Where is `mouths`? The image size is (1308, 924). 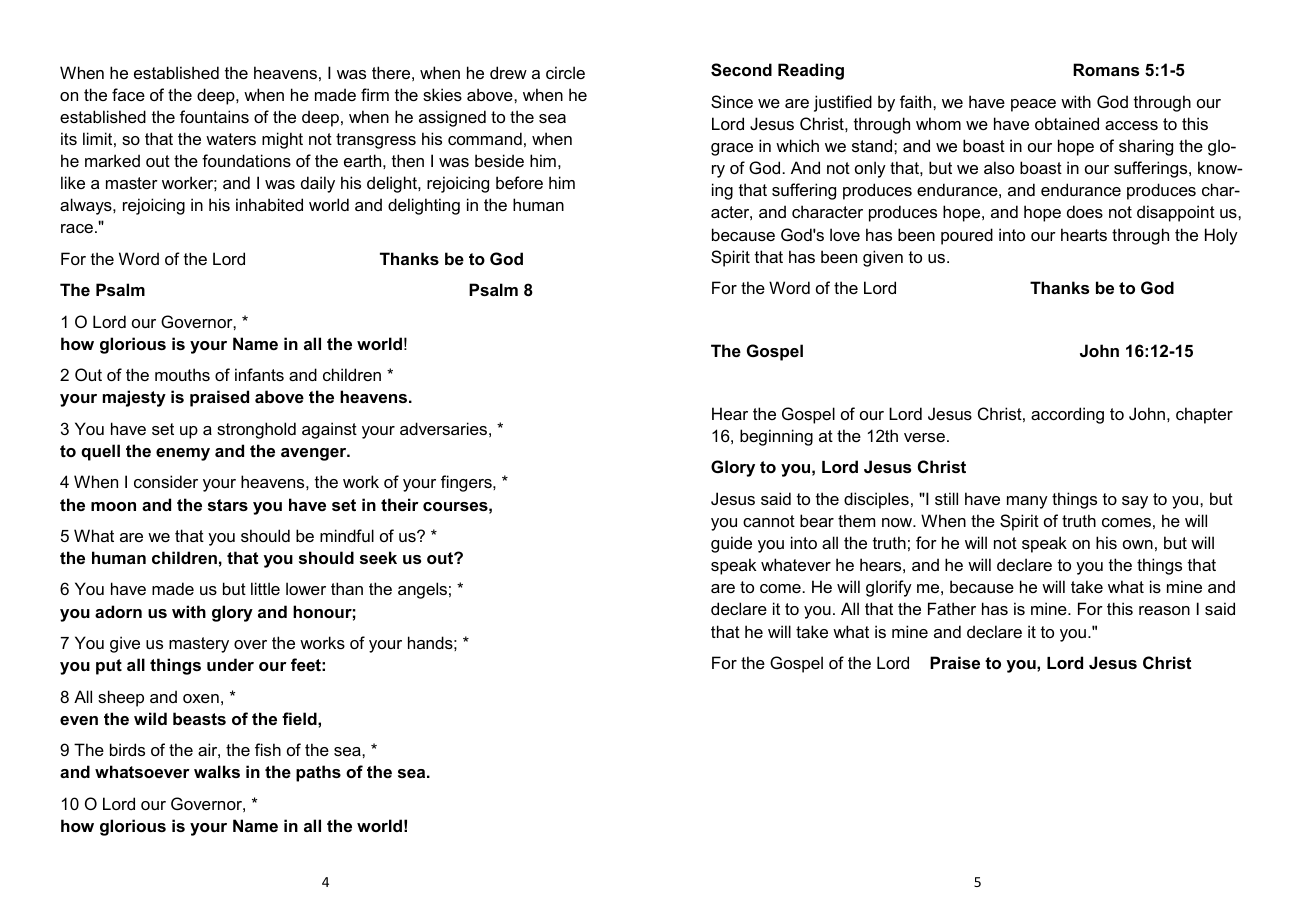
mouths is located at coordinates (182, 374).
